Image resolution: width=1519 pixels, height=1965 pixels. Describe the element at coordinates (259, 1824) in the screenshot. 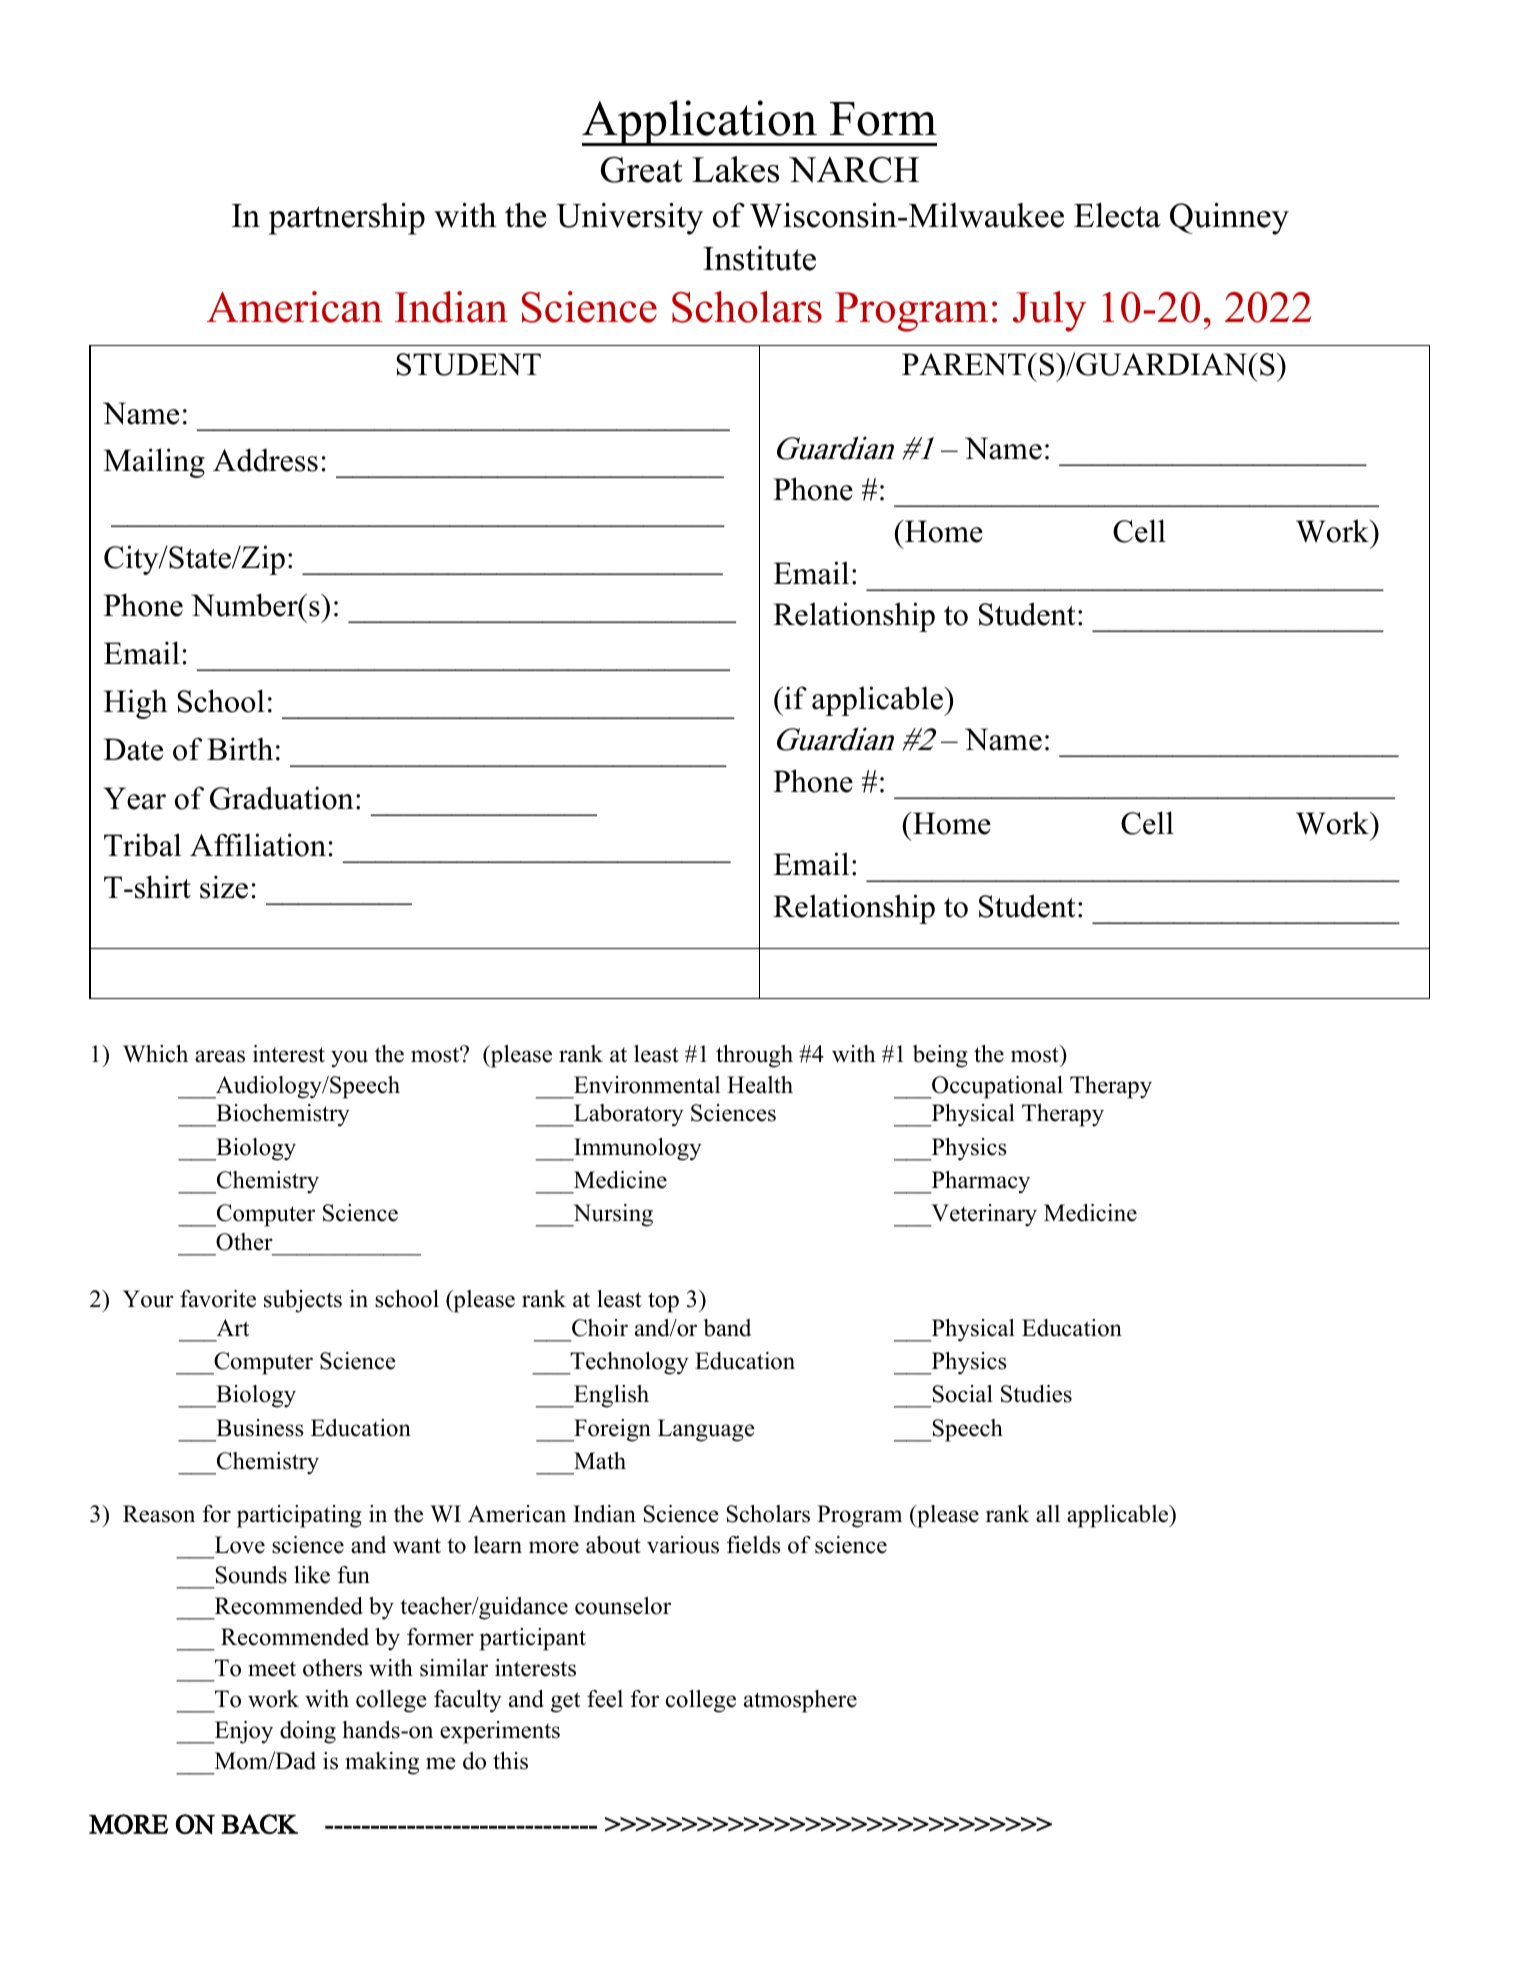

I see `BACK` at that location.
